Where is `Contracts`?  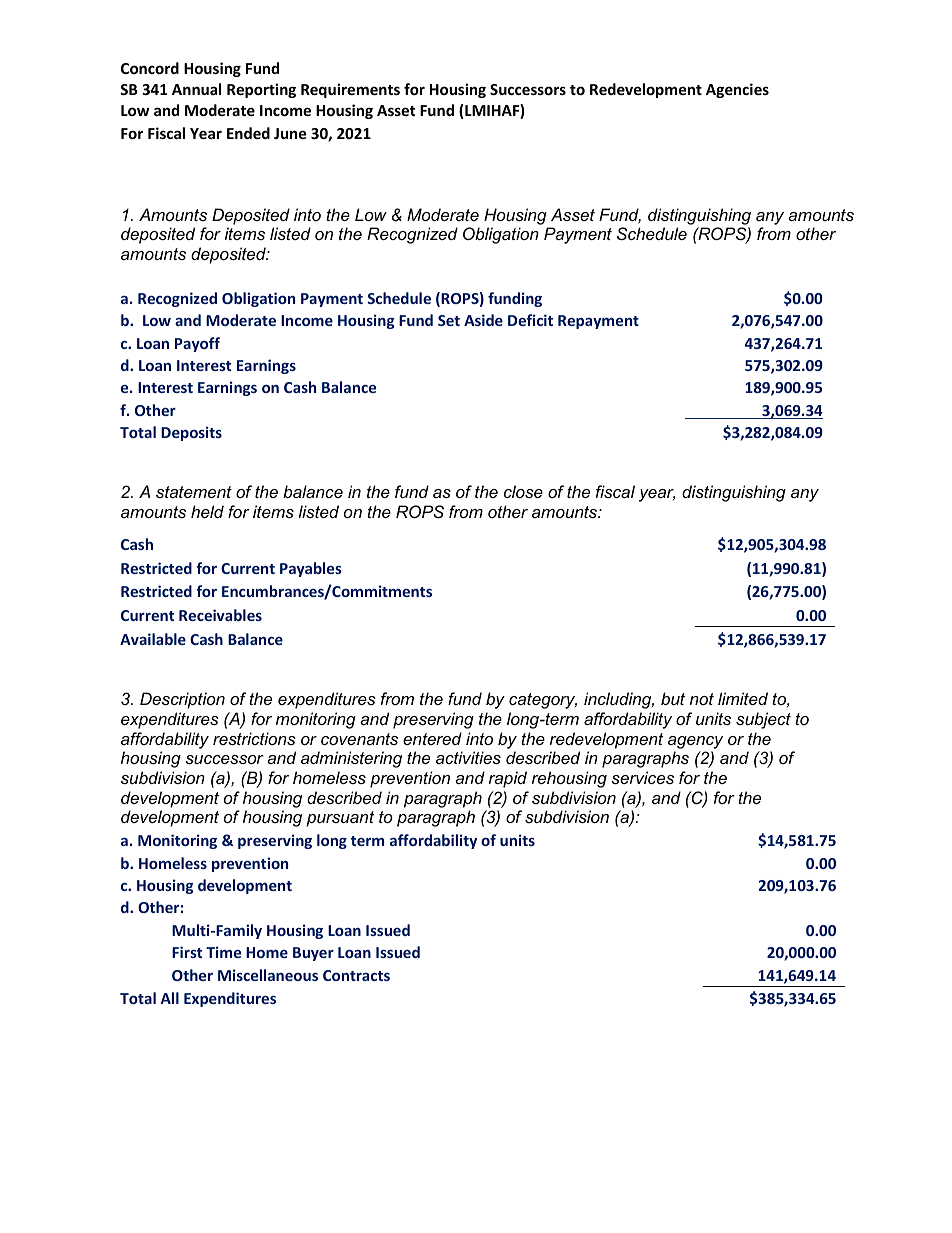 Contracts is located at coordinates (356, 975).
